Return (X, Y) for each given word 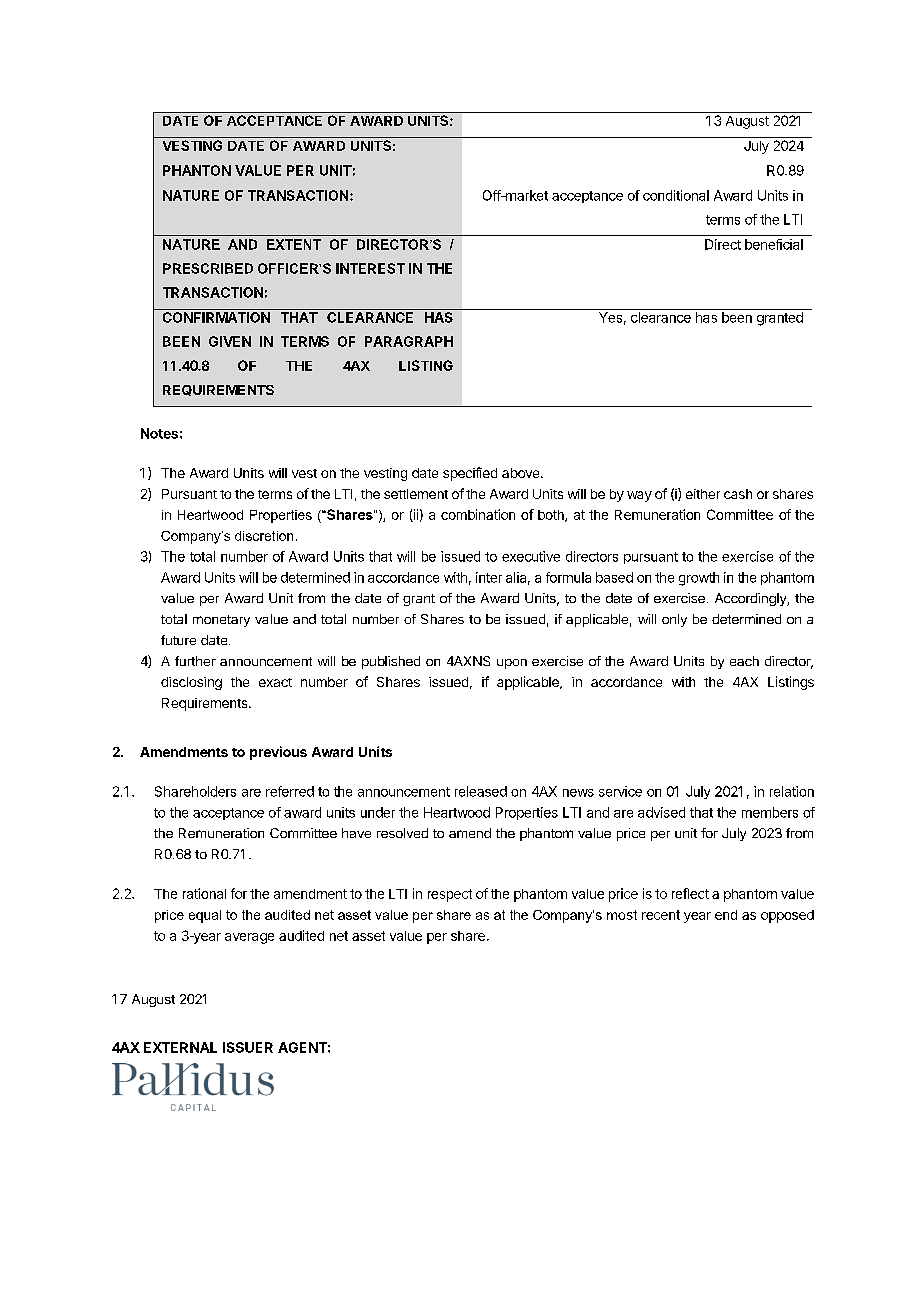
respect (450, 895)
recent (661, 915)
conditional (676, 195)
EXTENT (294, 244)
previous (278, 753)
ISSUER (248, 1047)
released (481, 791)
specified (470, 474)
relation (792, 791)
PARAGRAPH (409, 341)
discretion (264, 536)
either (703, 494)
